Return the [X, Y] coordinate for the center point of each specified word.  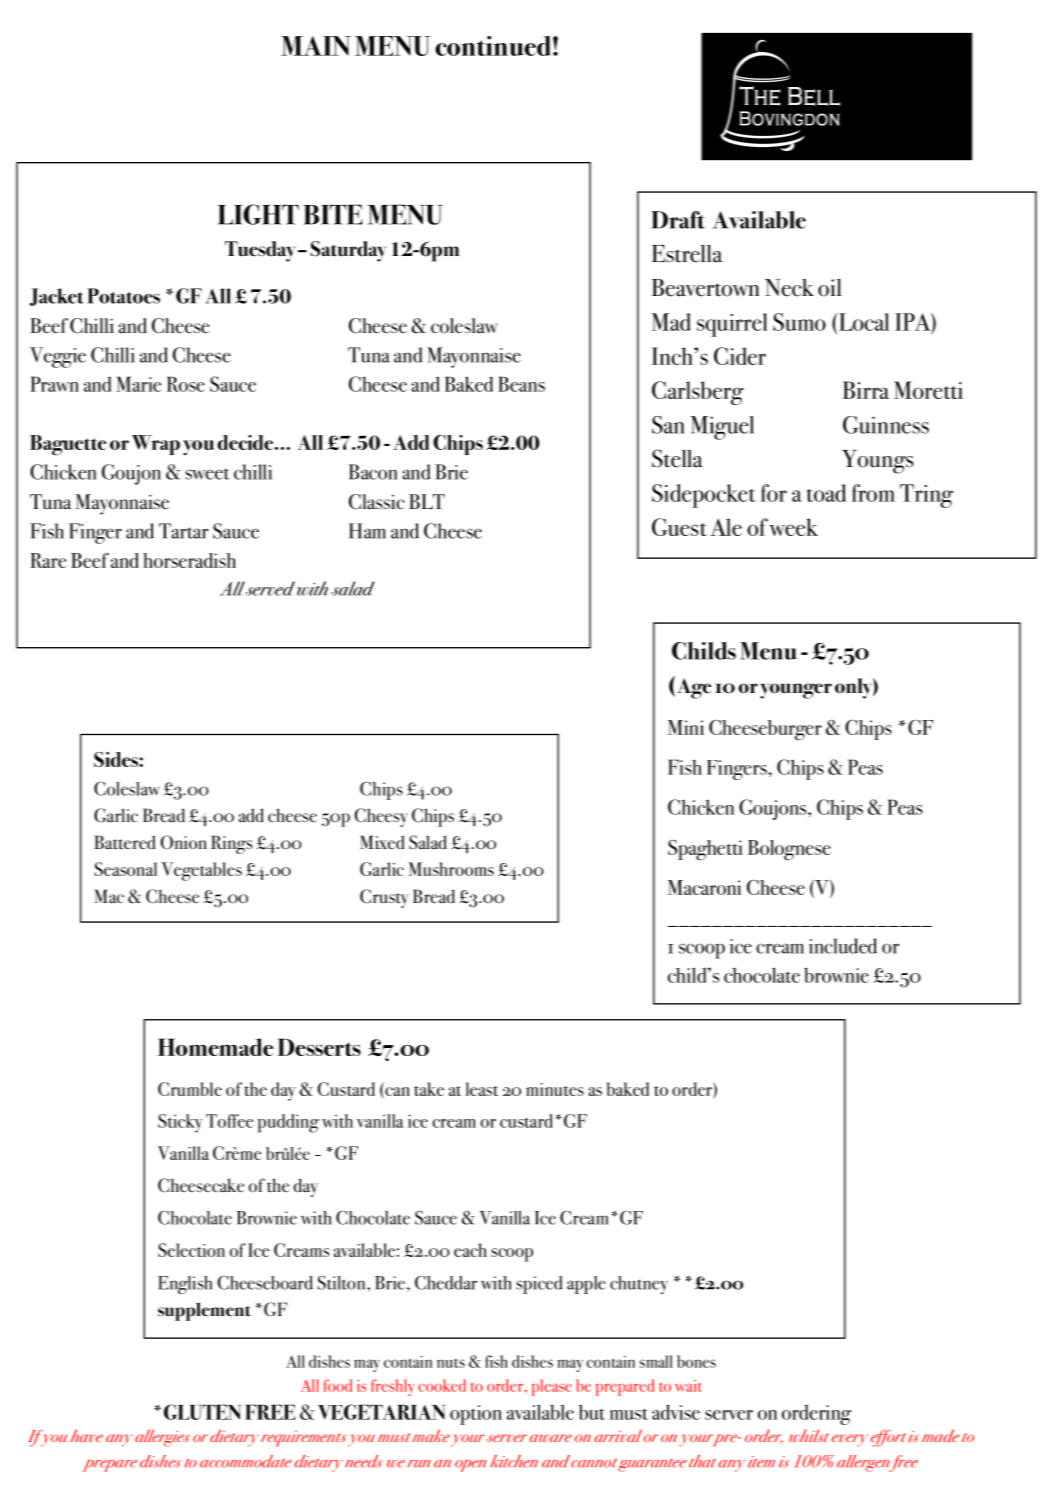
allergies [162, 1438]
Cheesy [381, 817]
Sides [117, 759]
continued [493, 46]
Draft [678, 220]
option [476, 1415]
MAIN [316, 46]
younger [796, 691]
